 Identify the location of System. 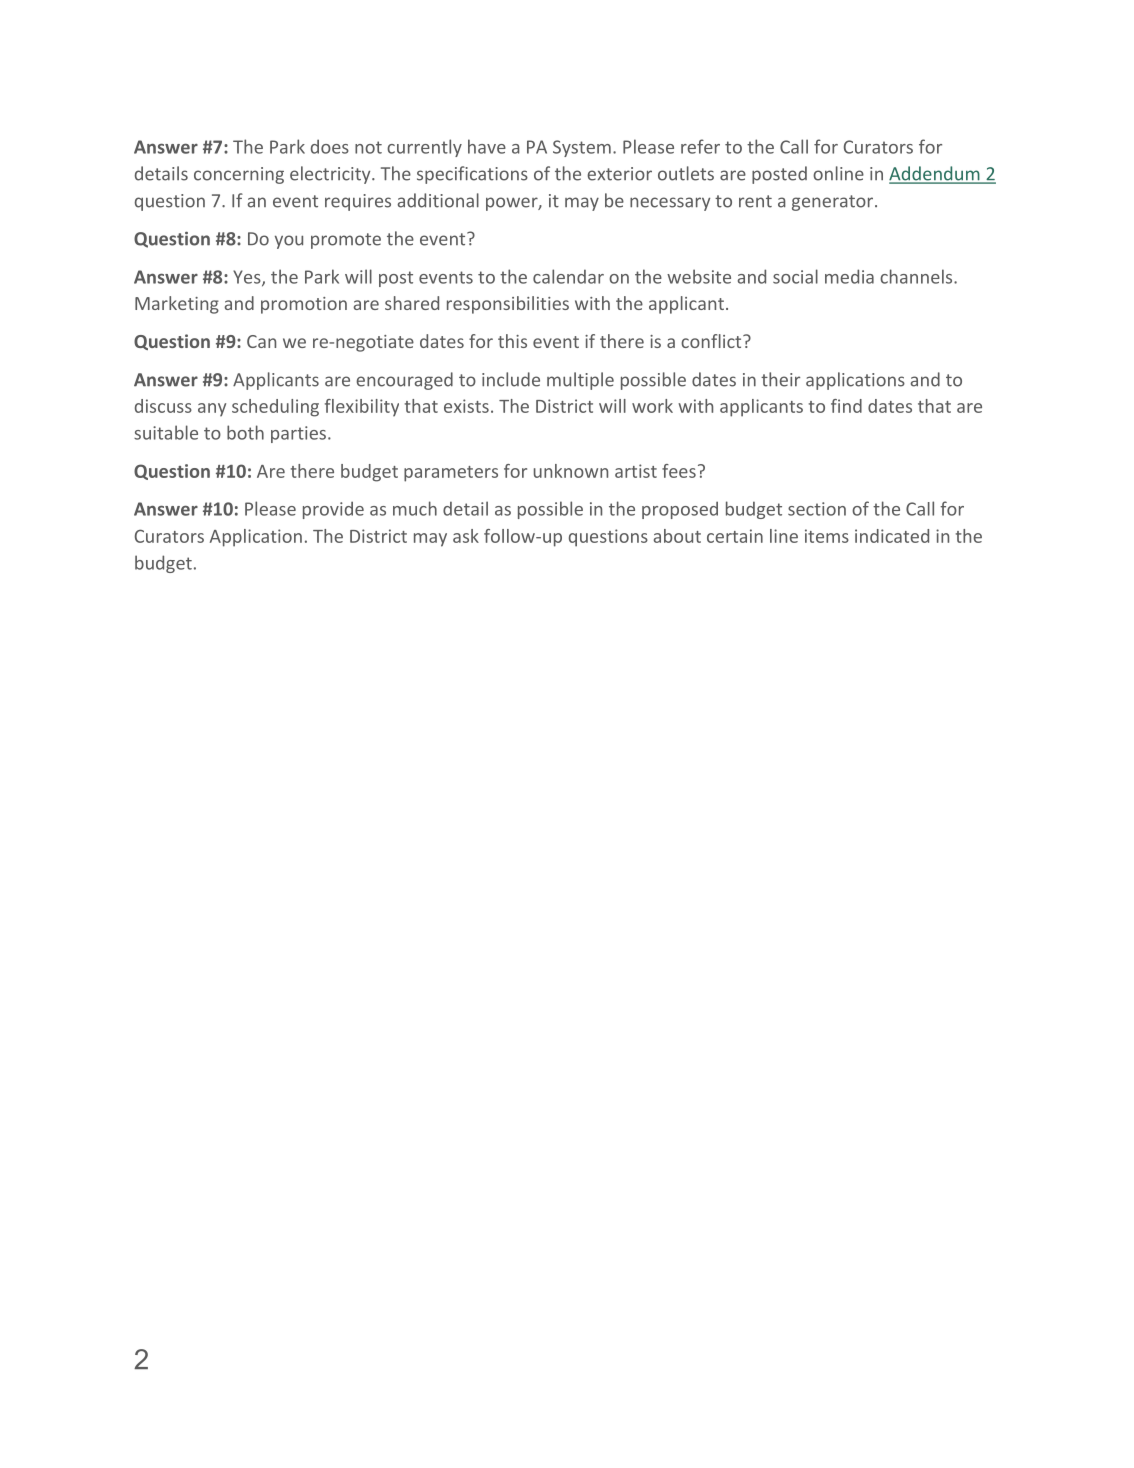
(582, 148).
